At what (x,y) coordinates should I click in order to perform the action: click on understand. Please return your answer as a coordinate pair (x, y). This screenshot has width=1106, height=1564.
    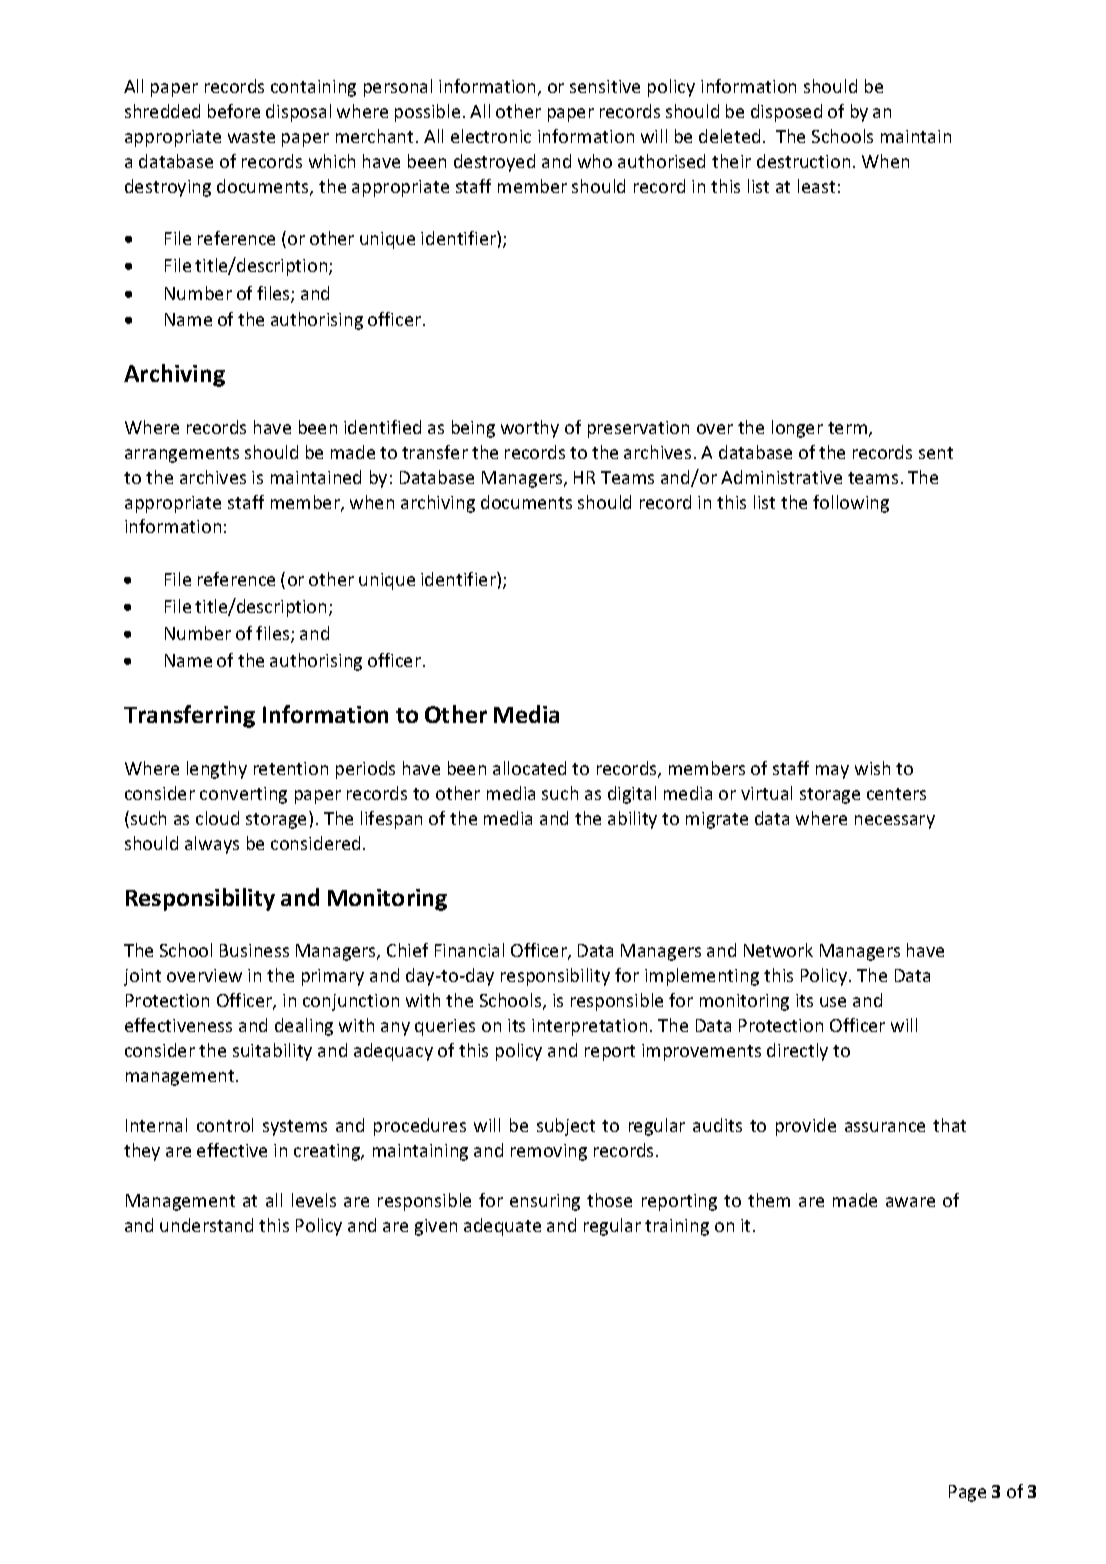
    Looking at the image, I should click on (206, 1225).
